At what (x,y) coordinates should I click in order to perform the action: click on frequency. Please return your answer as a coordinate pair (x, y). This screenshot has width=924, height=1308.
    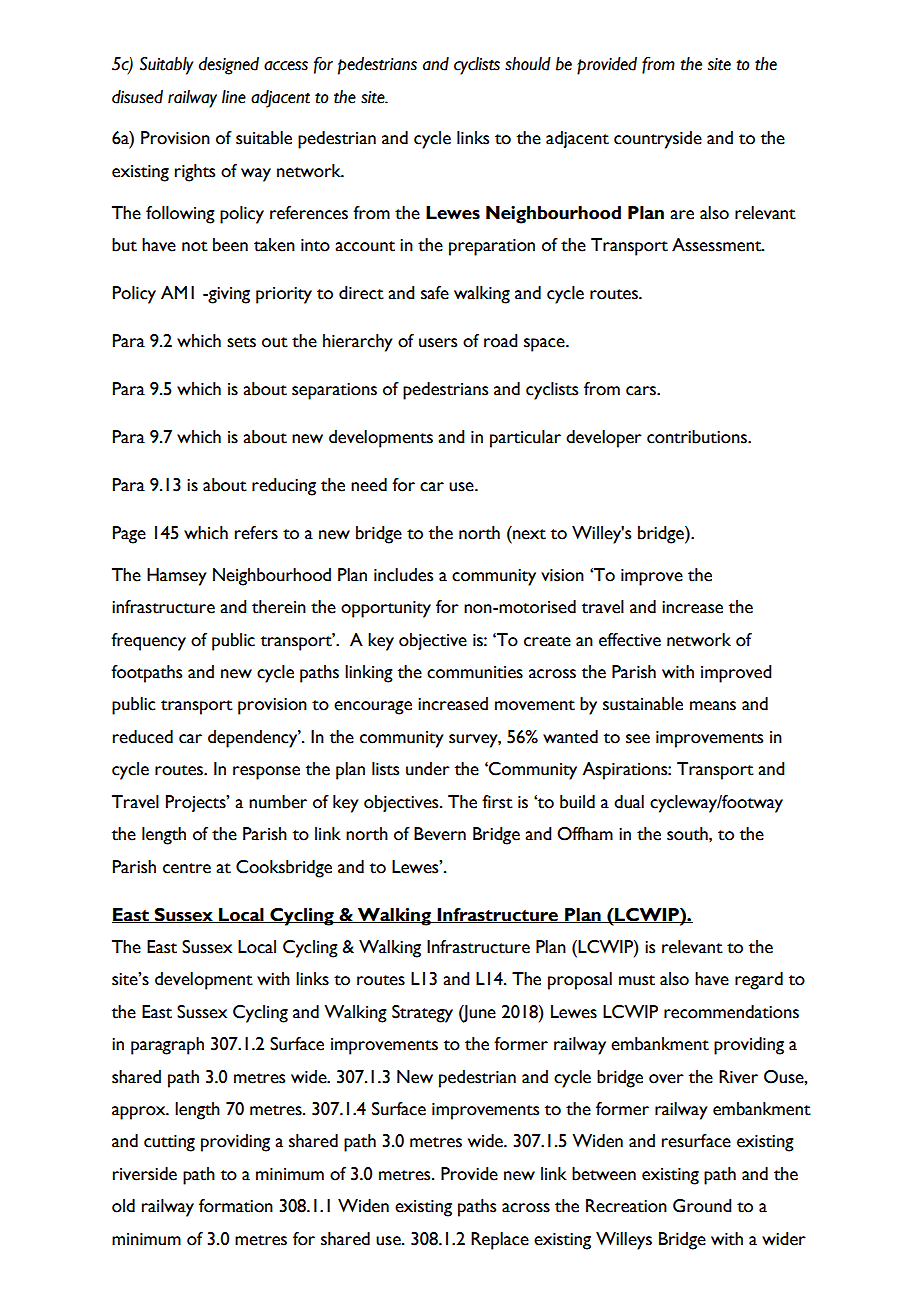
    Looking at the image, I should click on (148, 642).
